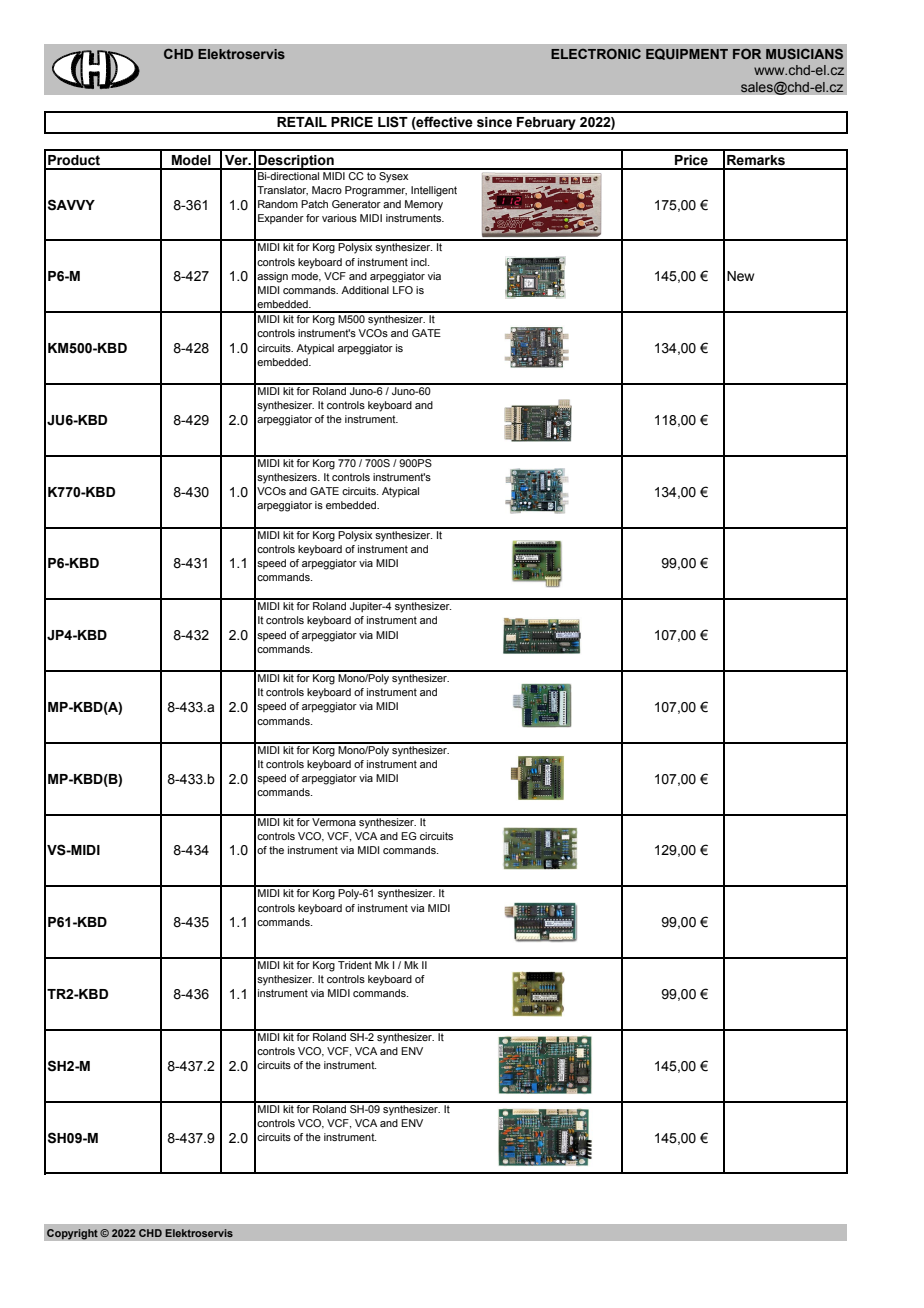  I want to click on EQUIPMENT, so click(687, 54).
